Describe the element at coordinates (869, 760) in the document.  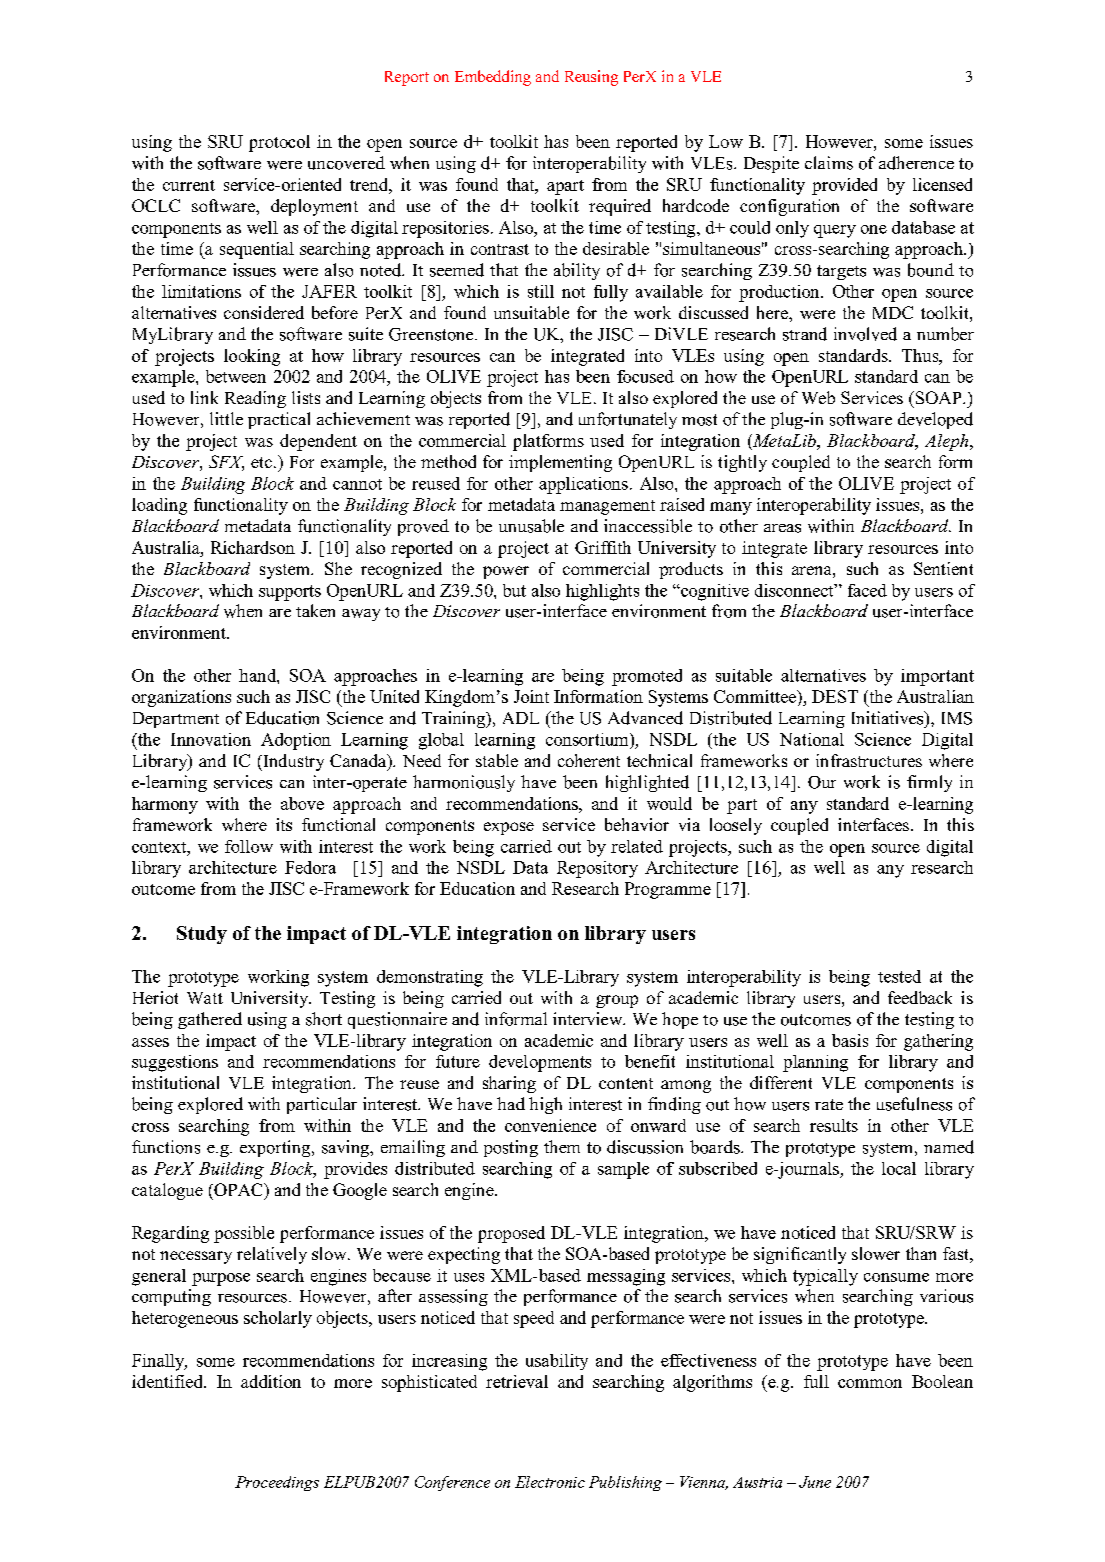
I see `infrastructures` at that location.
